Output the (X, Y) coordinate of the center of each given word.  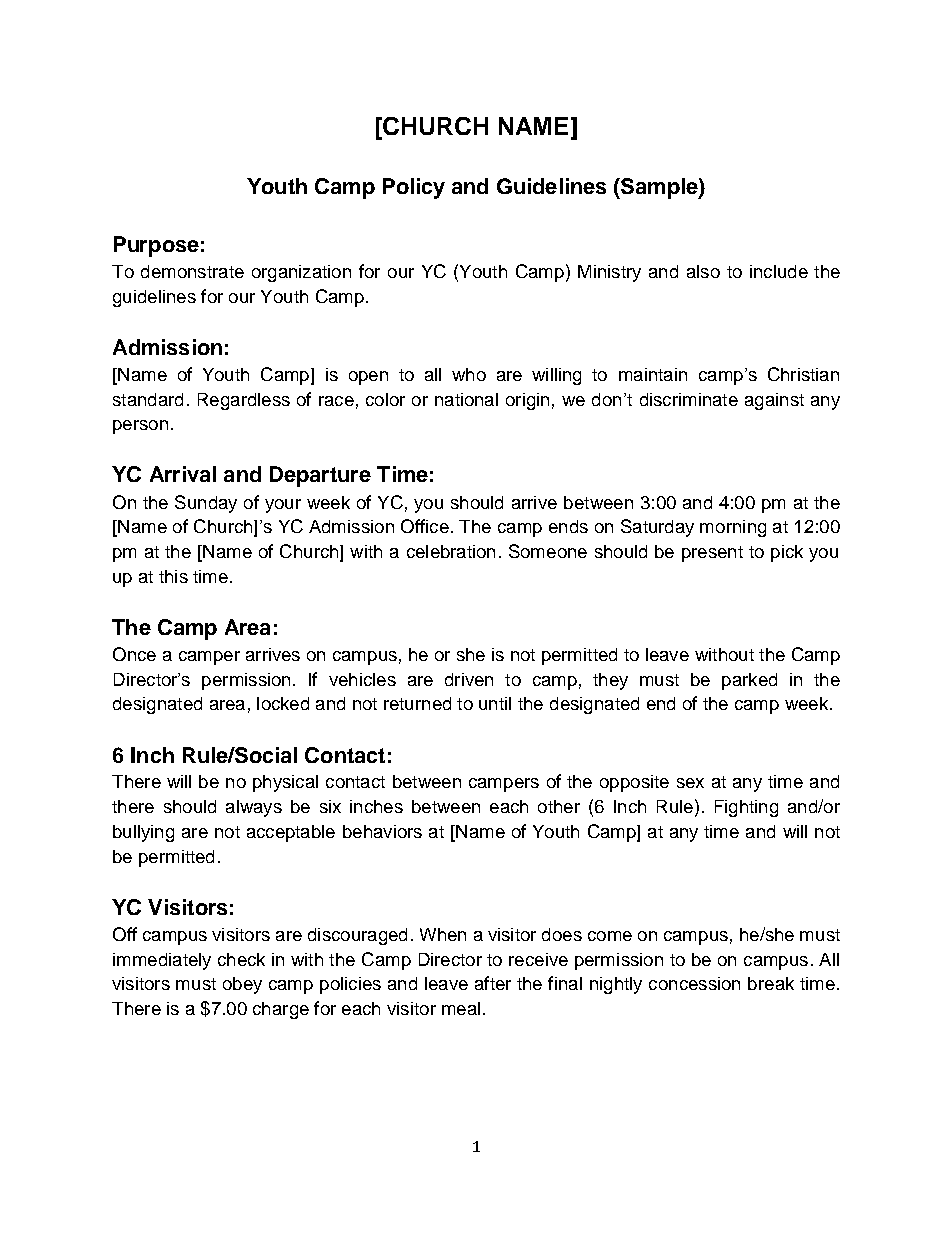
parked (749, 681)
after (493, 983)
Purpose (156, 246)
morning (733, 528)
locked (283, 703)
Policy (414, 188)
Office (425, 526)
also (703, 271)
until (495, 703)
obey (242, 985)
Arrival (183, 474)
